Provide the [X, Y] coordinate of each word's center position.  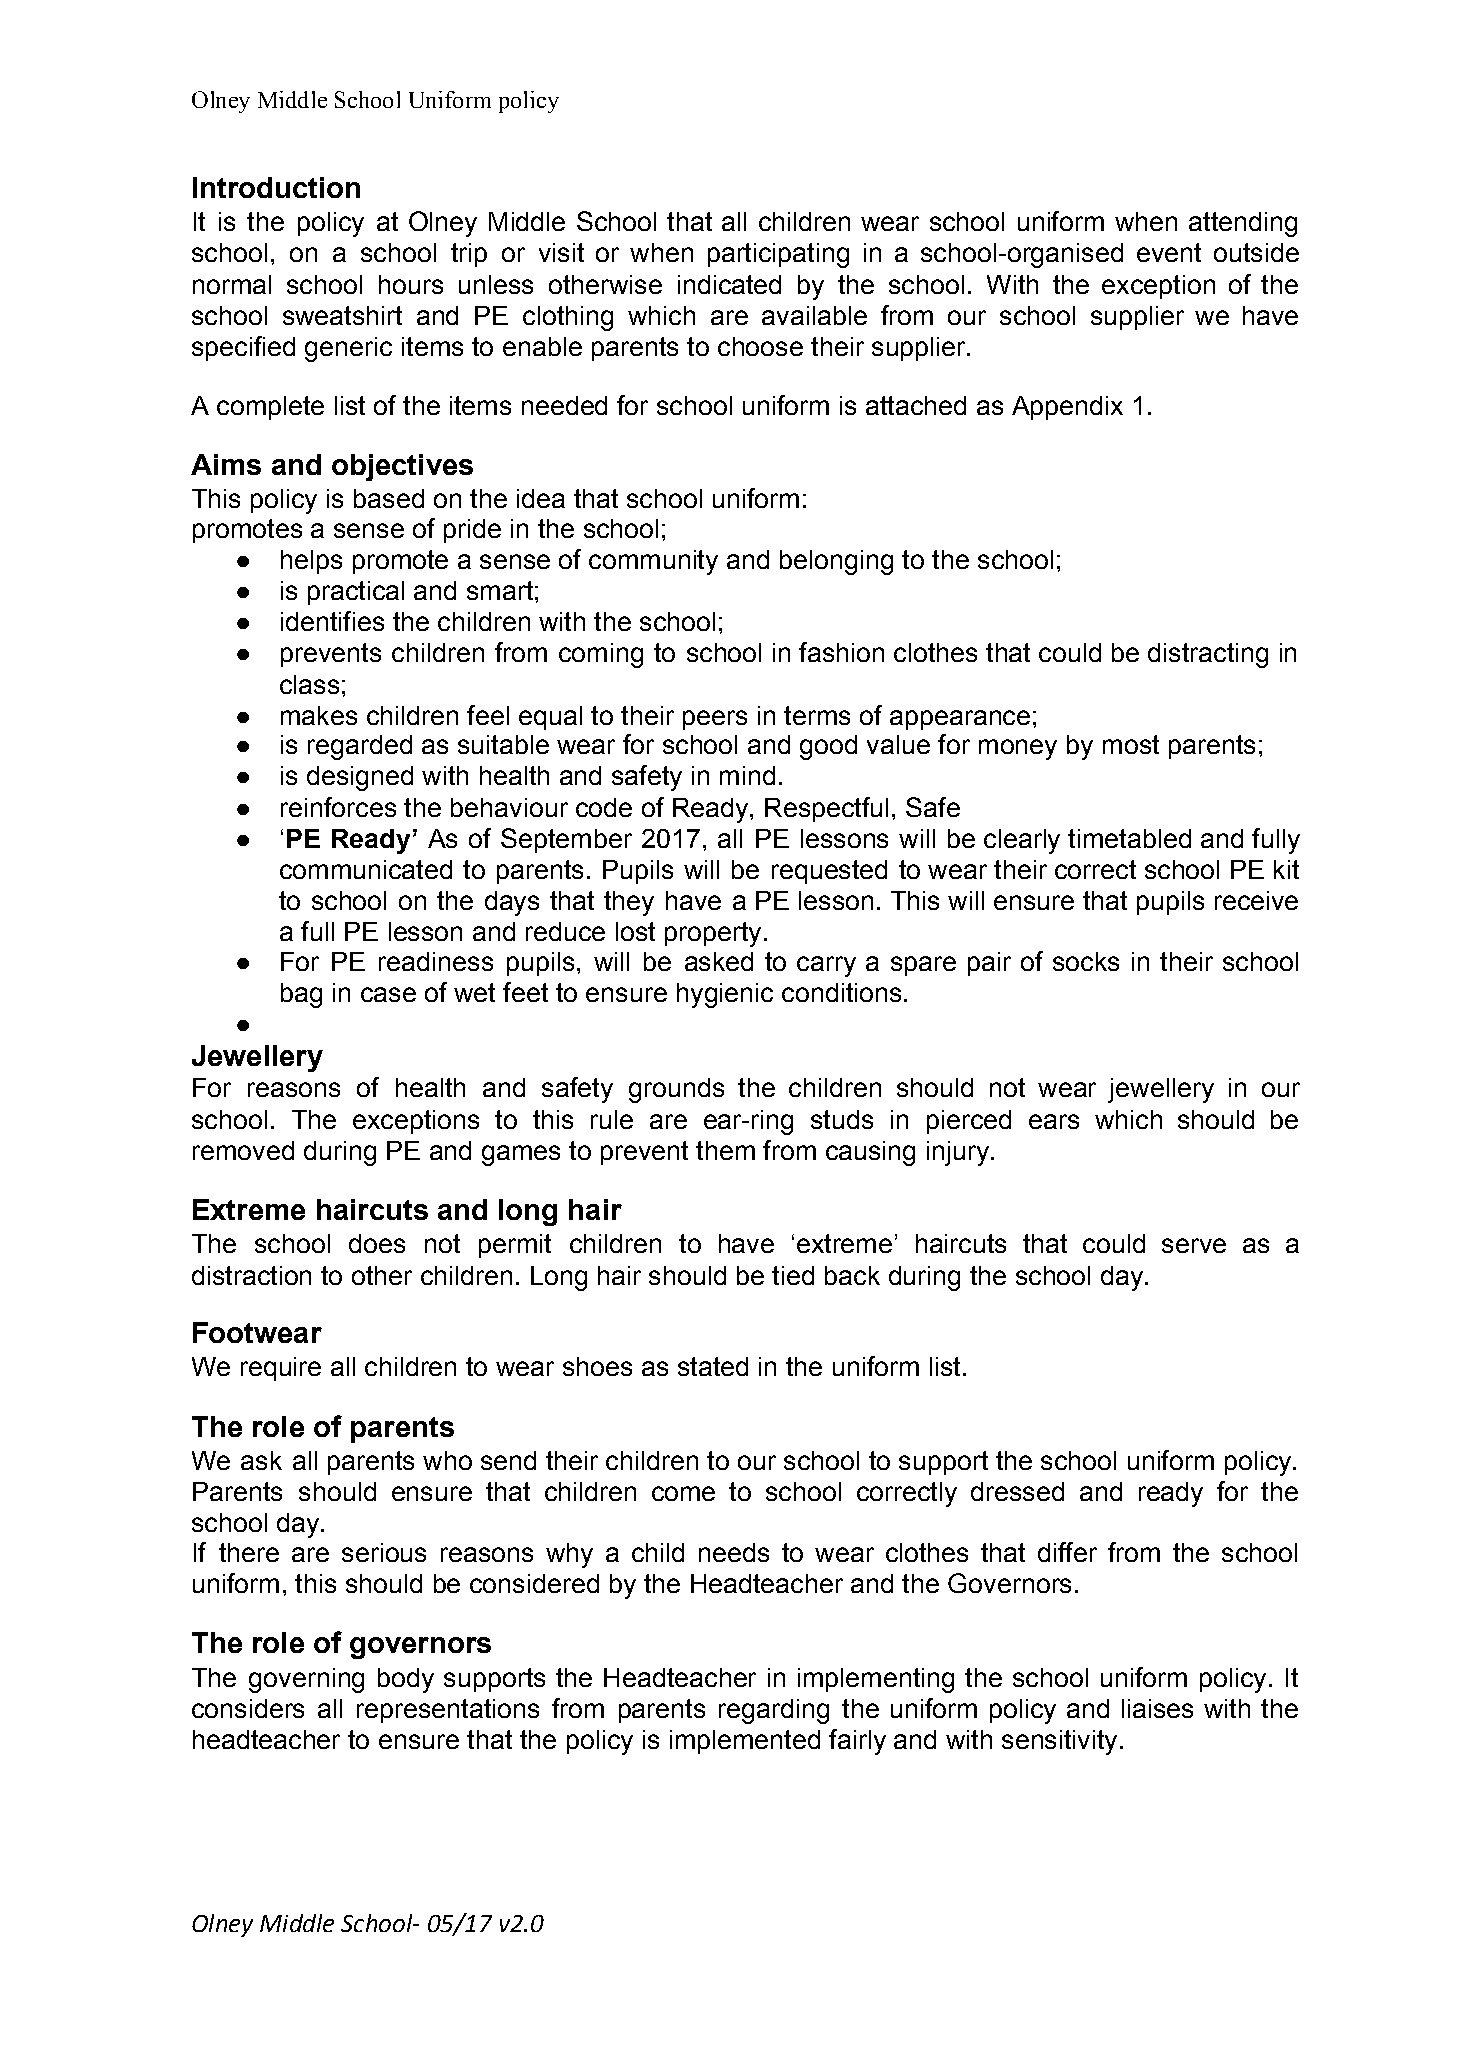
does [377, 1243]
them [725, 1150]
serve [1194, 1245]
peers [715, 720]
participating [778, 255]
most [1131, 744]
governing [306, 1680]
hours [411, 284]
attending [1243, 224]
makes [319, 715]
